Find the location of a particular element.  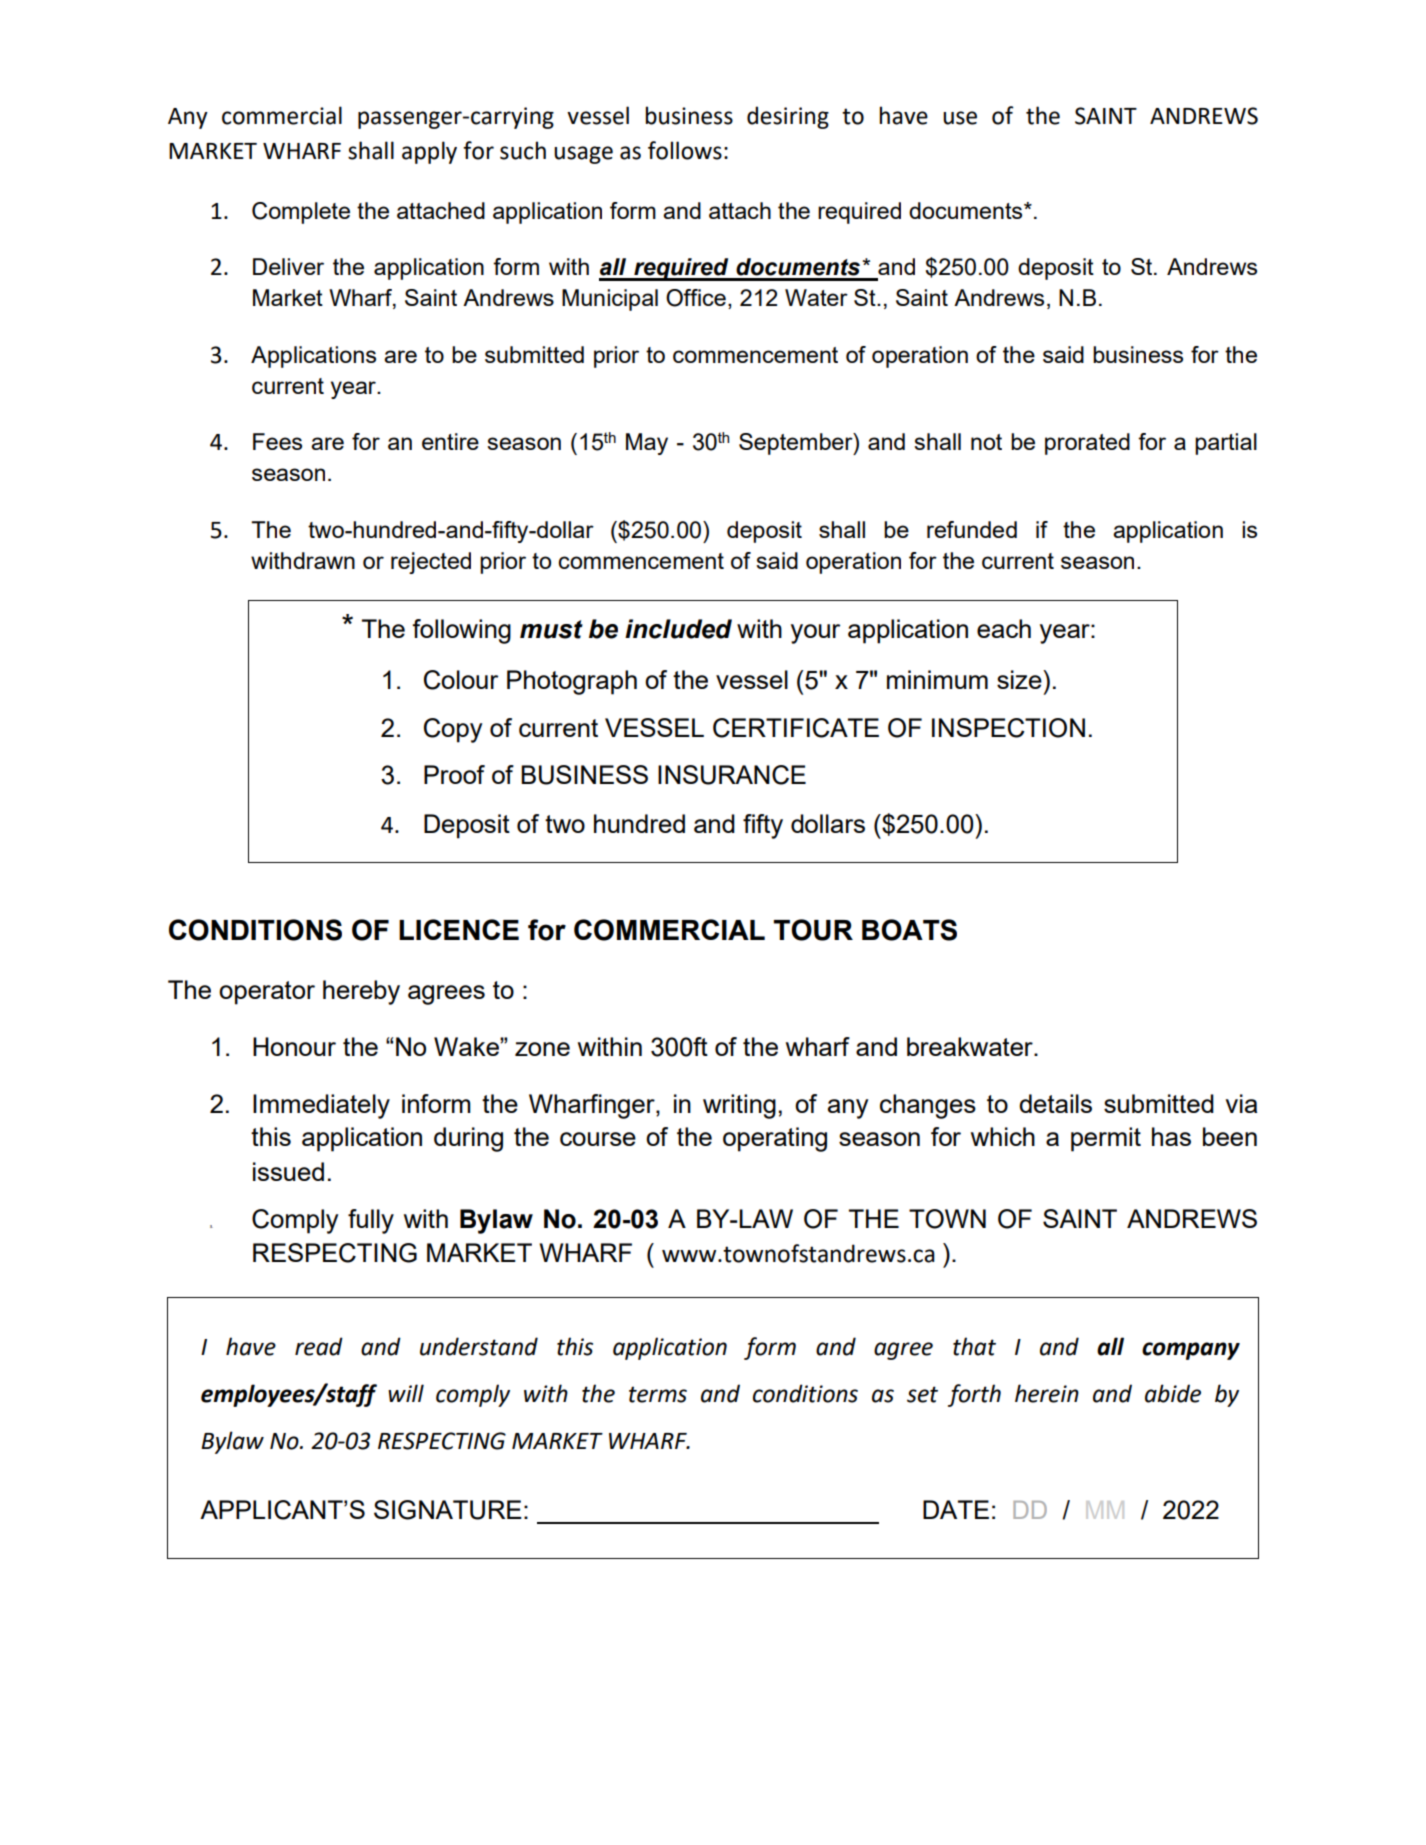

apply is located at coordinates (429, 152).
